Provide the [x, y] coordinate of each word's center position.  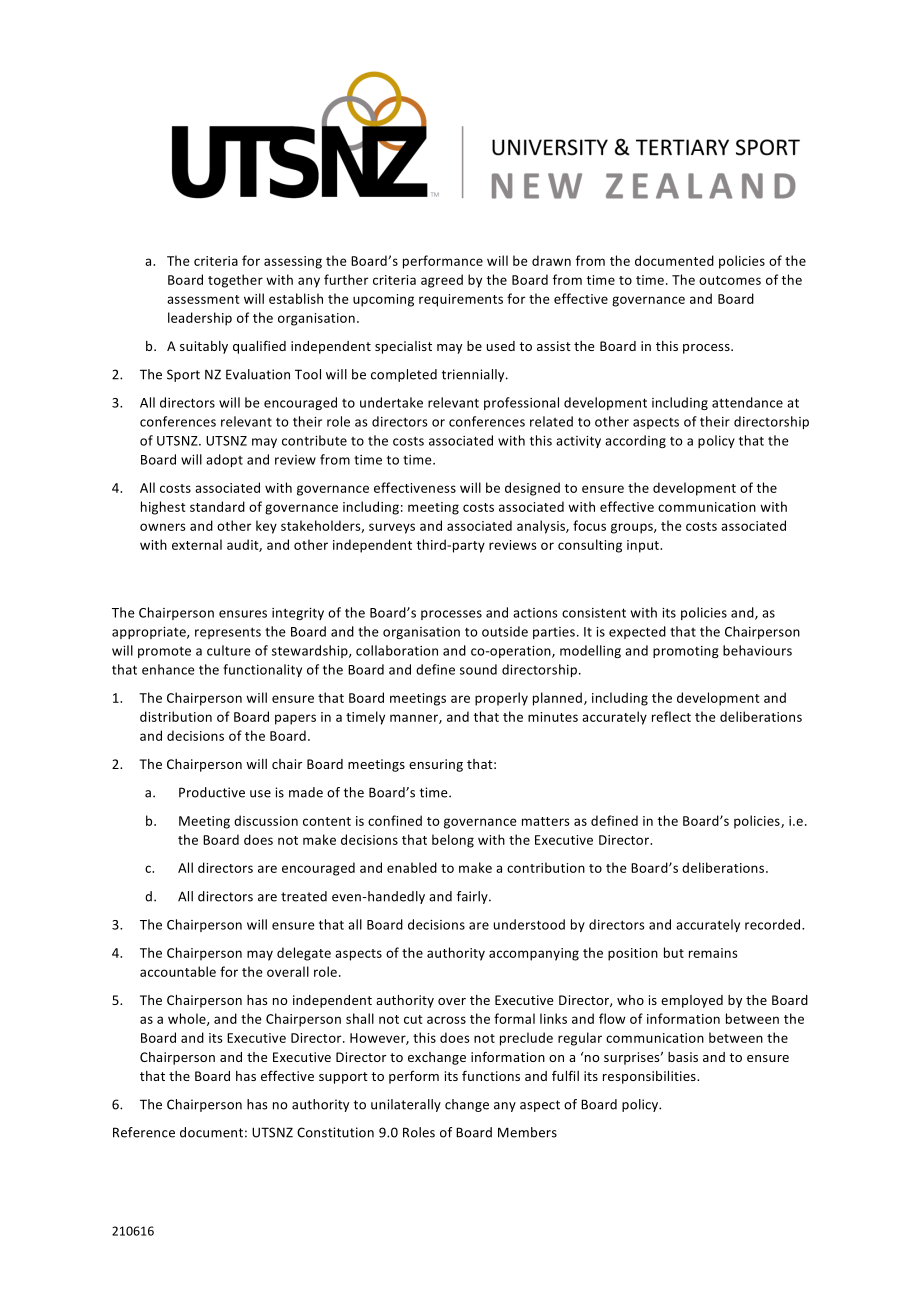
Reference [144, 1132]
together [235, 281]
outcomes [730, 280]
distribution [176, 716]
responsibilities [650, 1077]
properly [501, 699]
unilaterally [406, 1105]
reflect [671, 716]
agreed [442, 281]
